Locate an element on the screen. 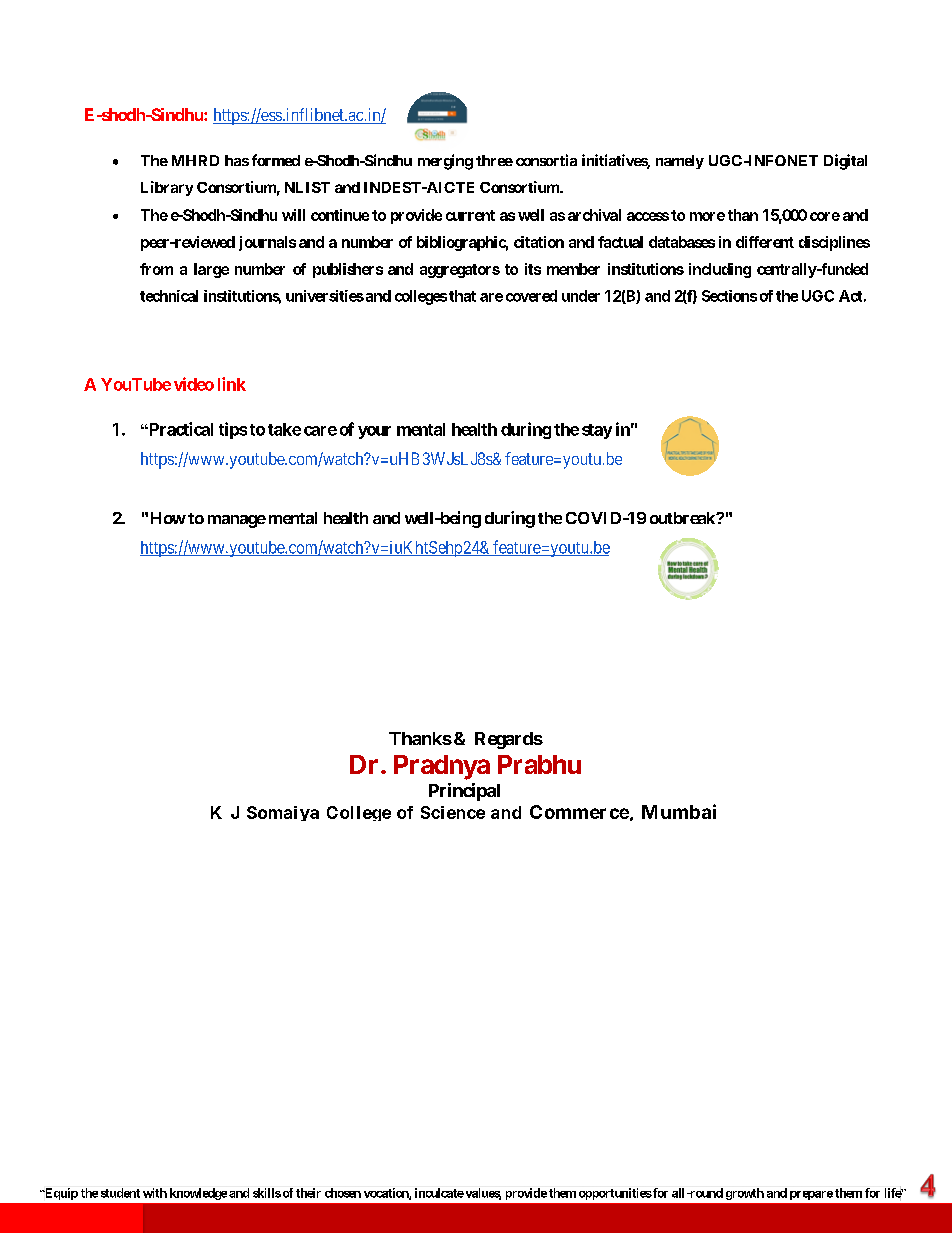 This screenshot has height=1233, width=952. manage is located at coordinates (237, 521).
